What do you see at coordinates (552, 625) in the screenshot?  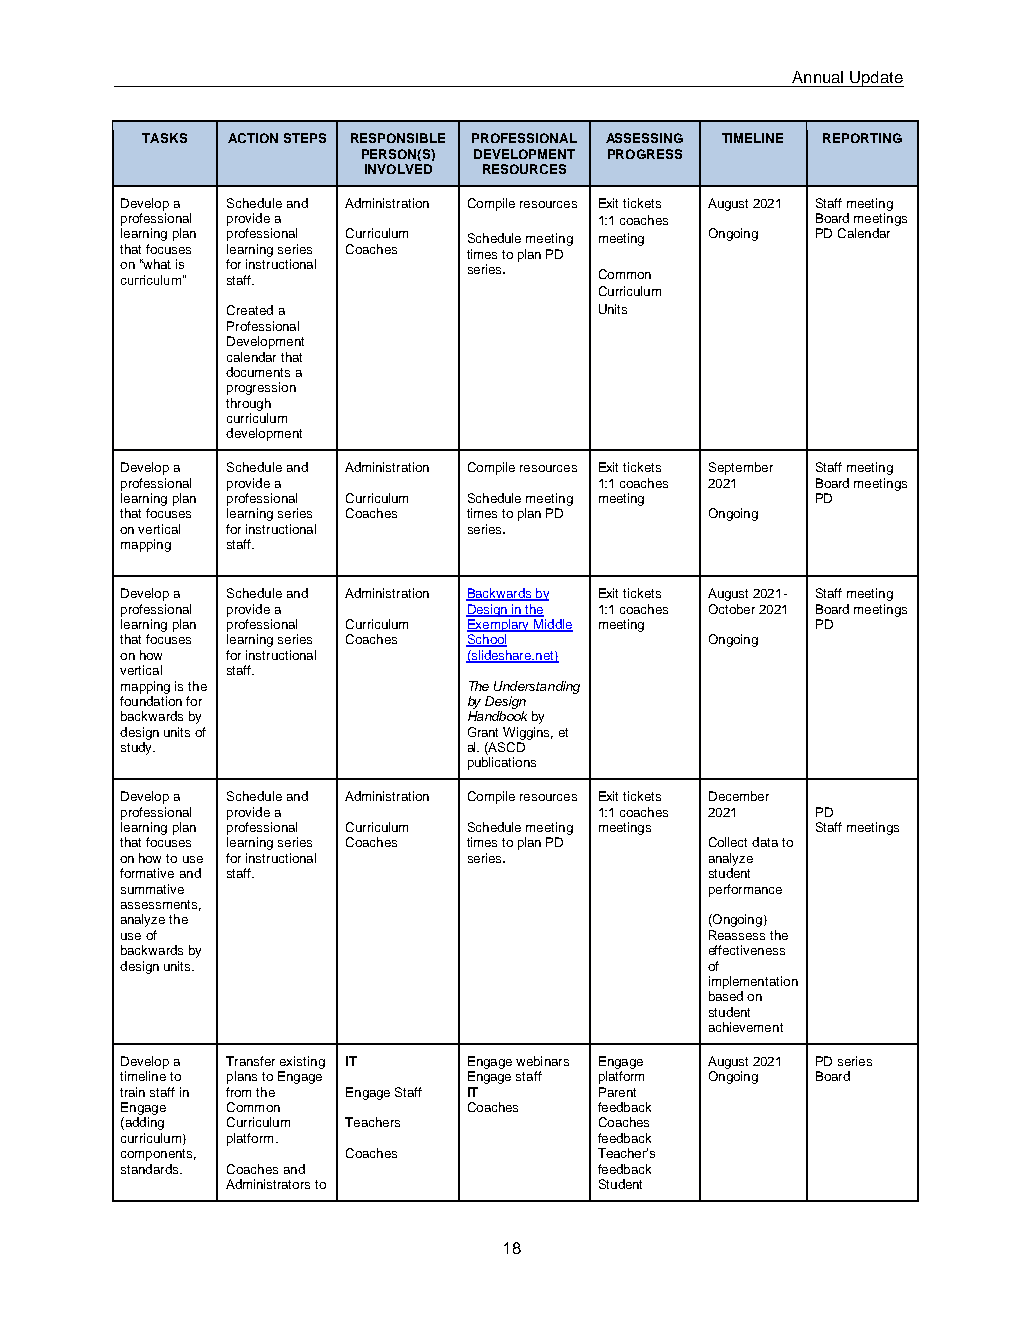 I see `Middle` at bounding box center [552, 625].
